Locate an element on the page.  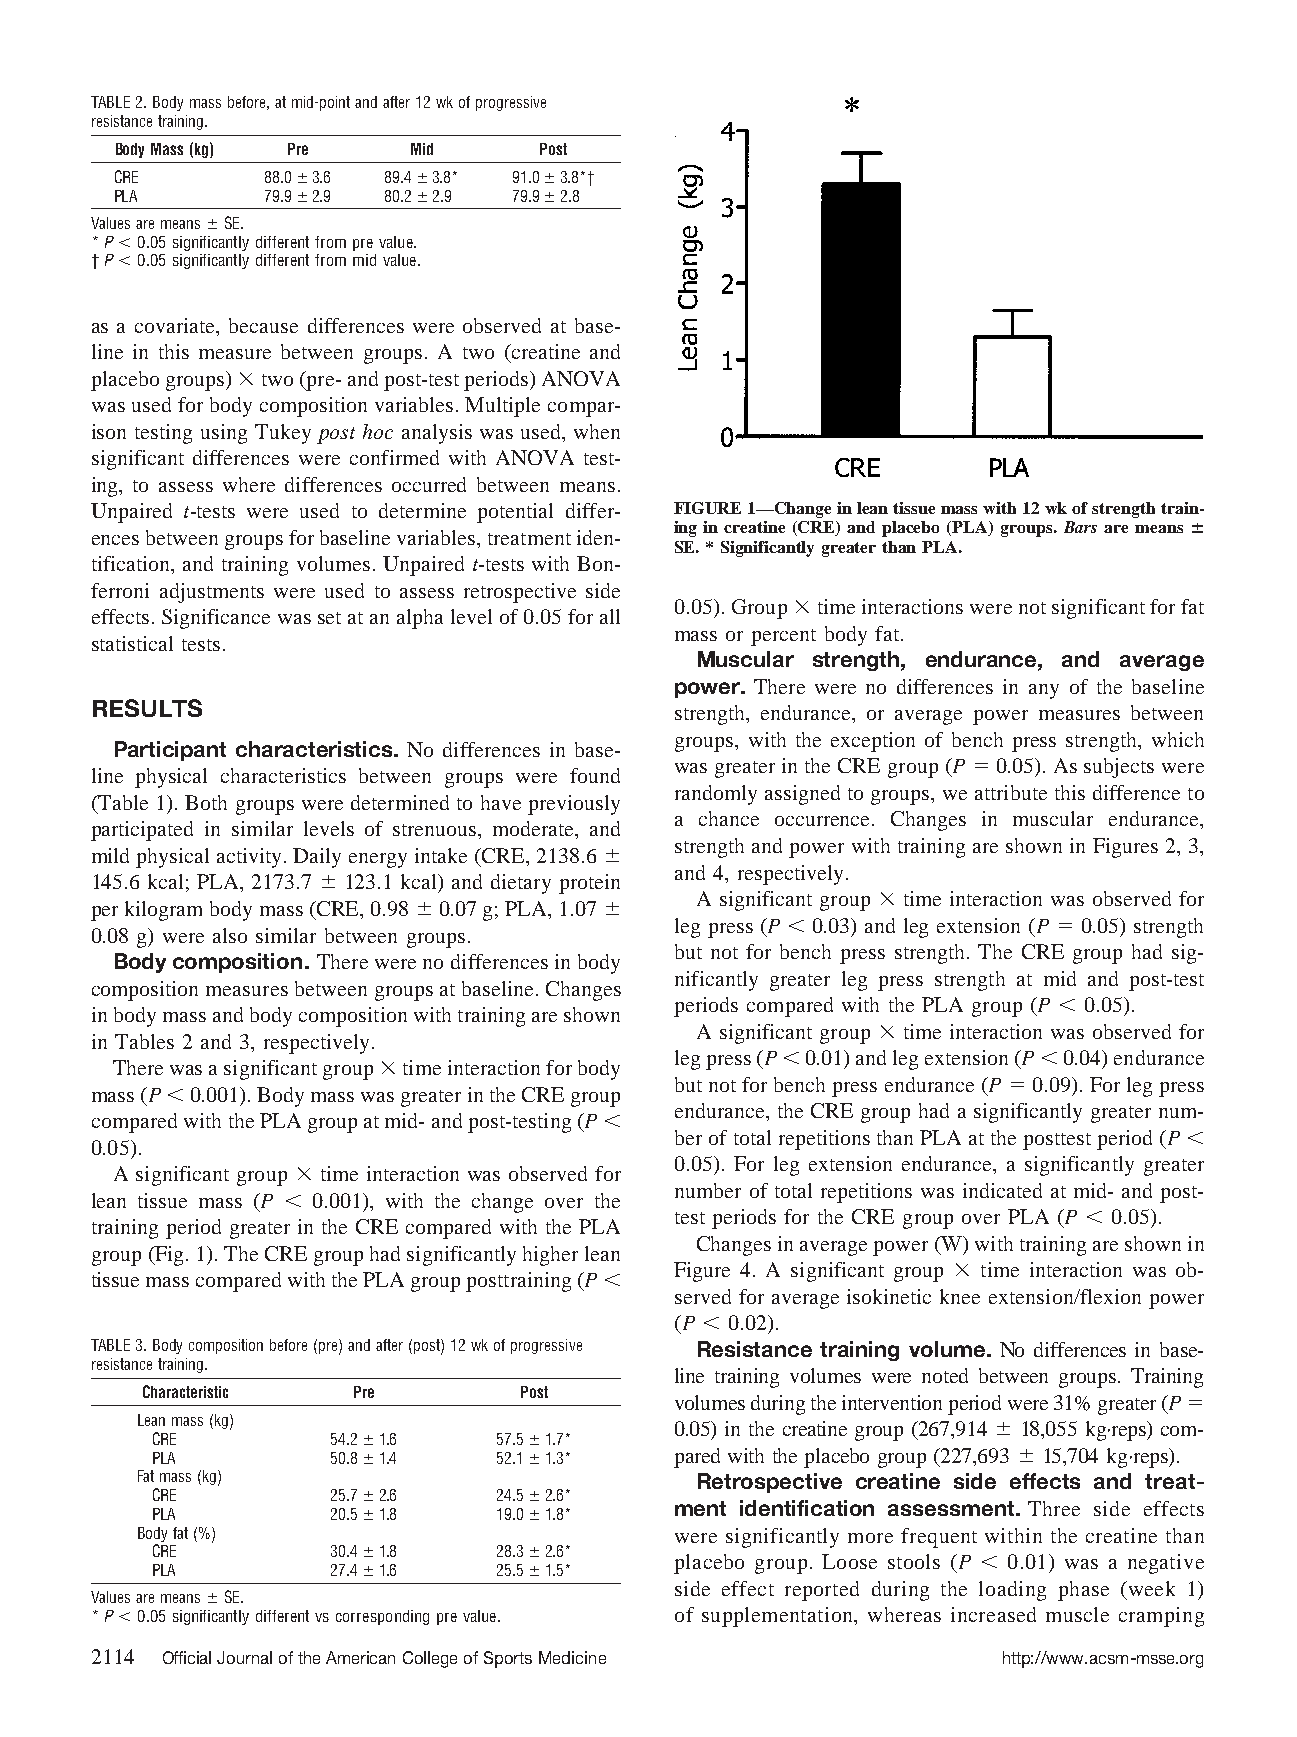
Medicine is located at coordinates (572, 1657).
